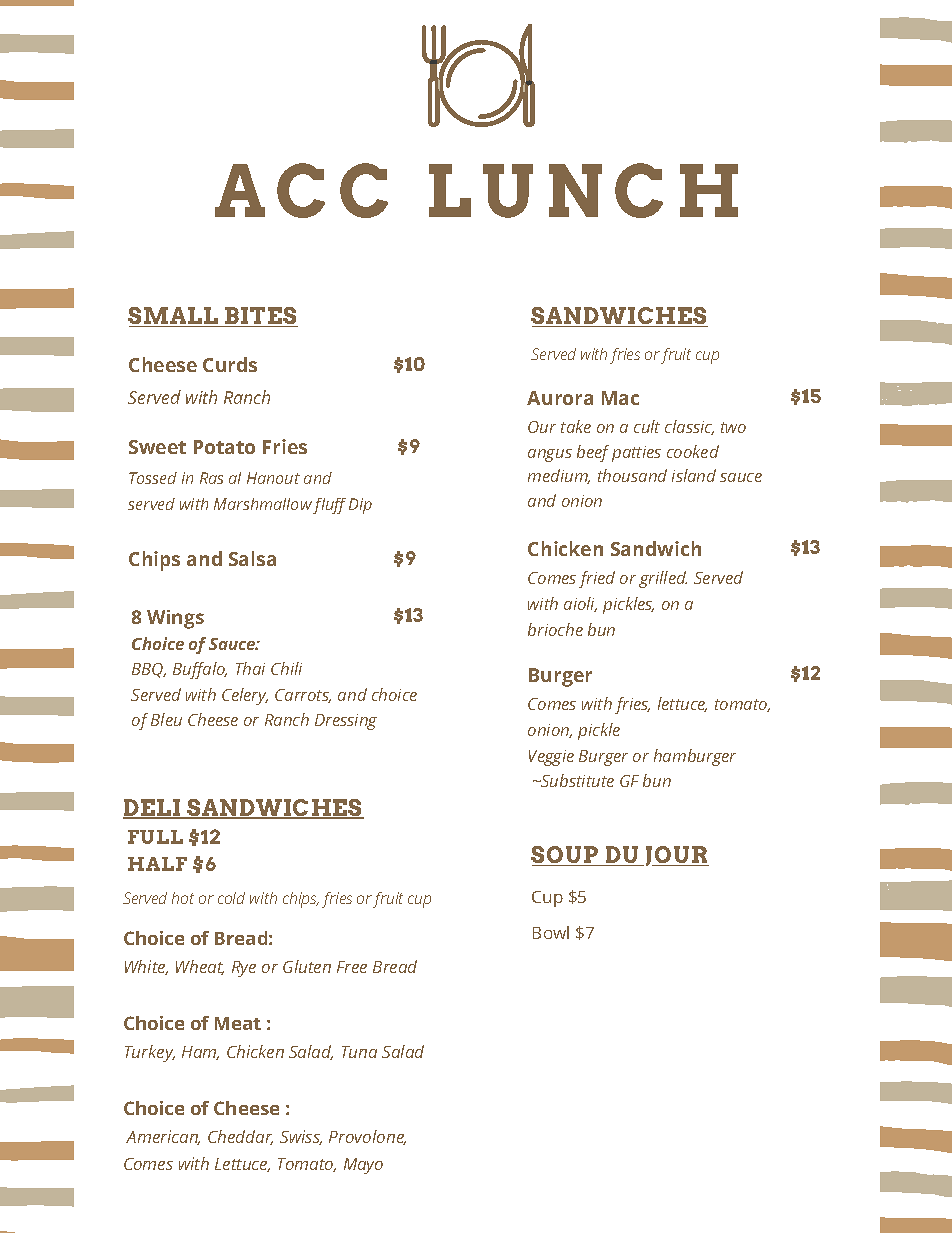 This document has width=952, height=1233. What do you see at coordinates (566, 856) in the document?
I see `SOUP` at bounding box center [566, 856].
